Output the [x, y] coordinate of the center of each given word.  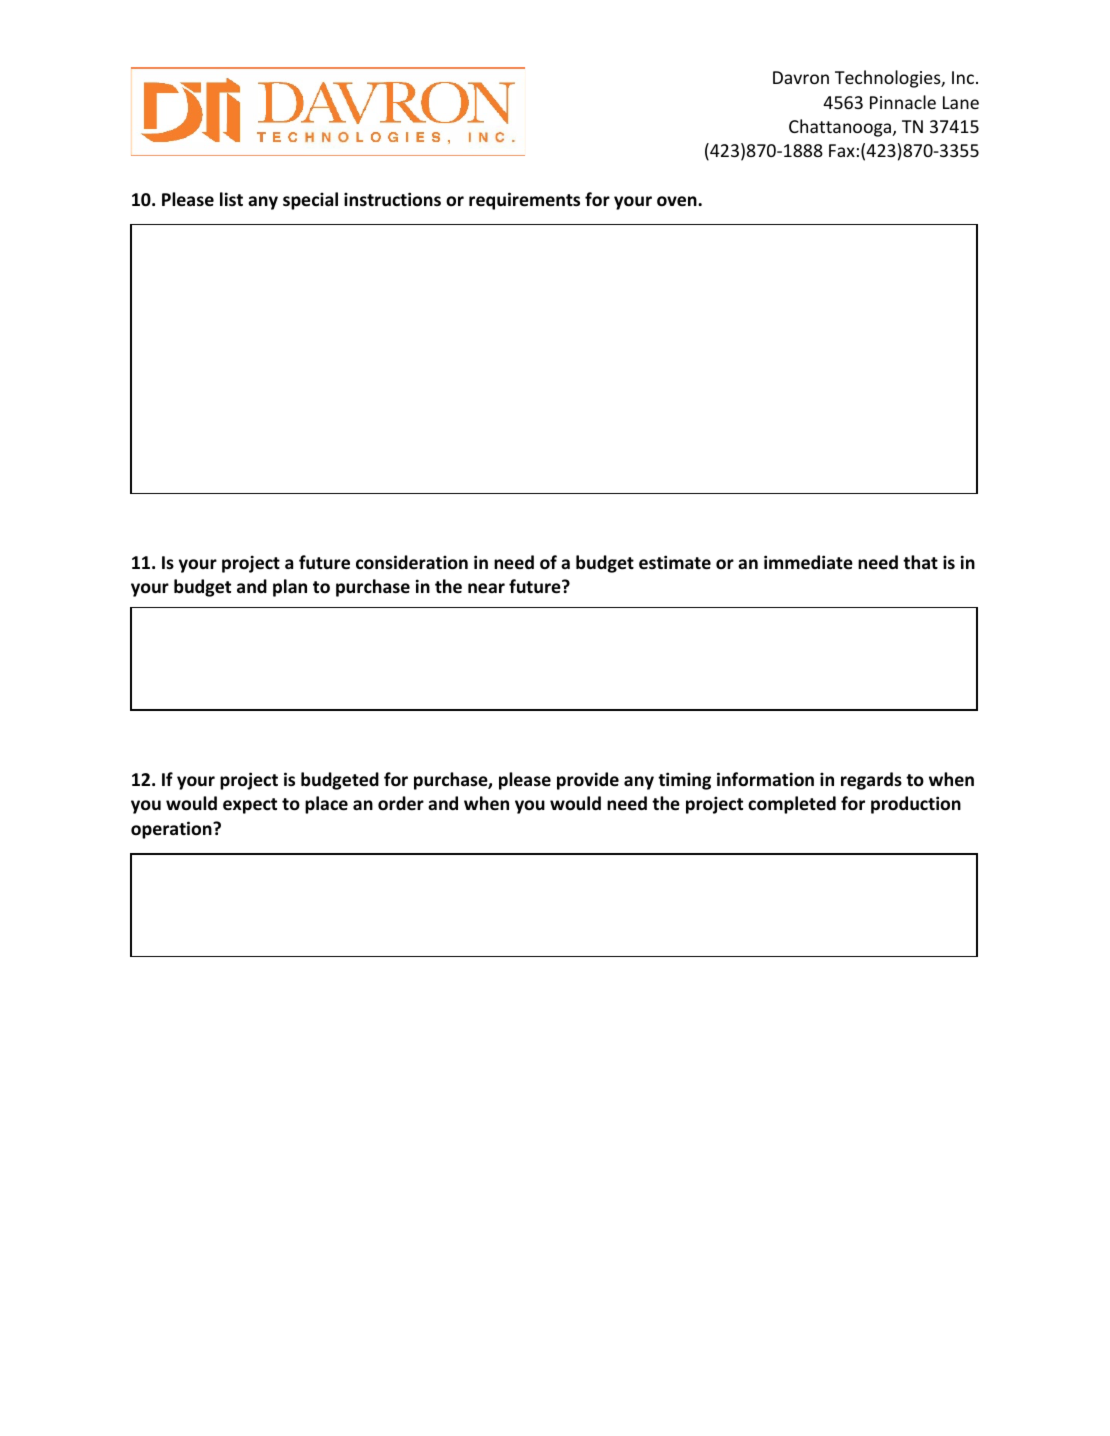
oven [678, 201]
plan [290, 588]
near [486, 588]
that [920, 562]
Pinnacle [903, 102]
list [231, 199]
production [916, 805]
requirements [524, 201]
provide [588, 781]
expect [250, 806]
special [310, 201]
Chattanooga [841, 128]
